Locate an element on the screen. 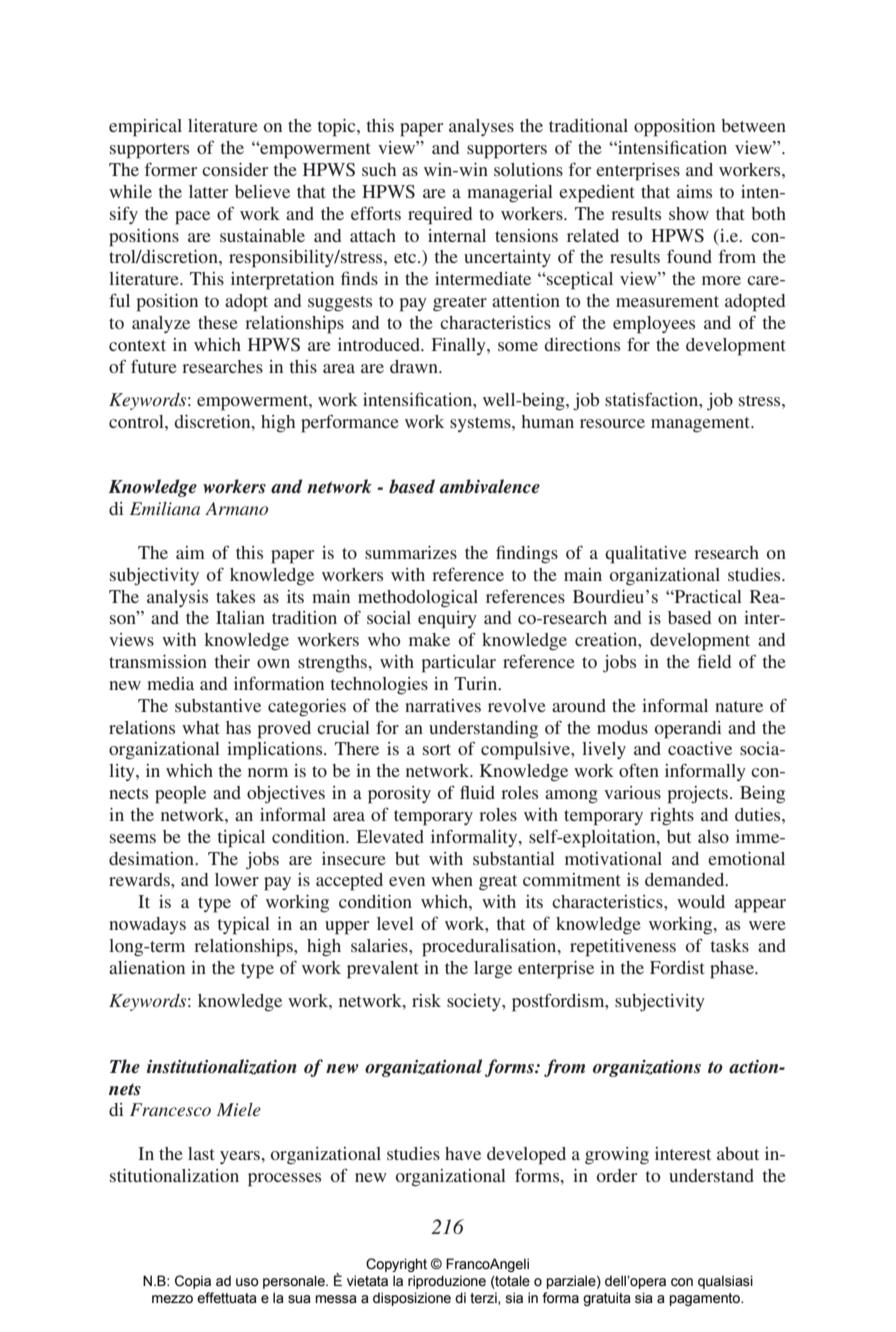  analyses is located at coordinates (481, 127).
